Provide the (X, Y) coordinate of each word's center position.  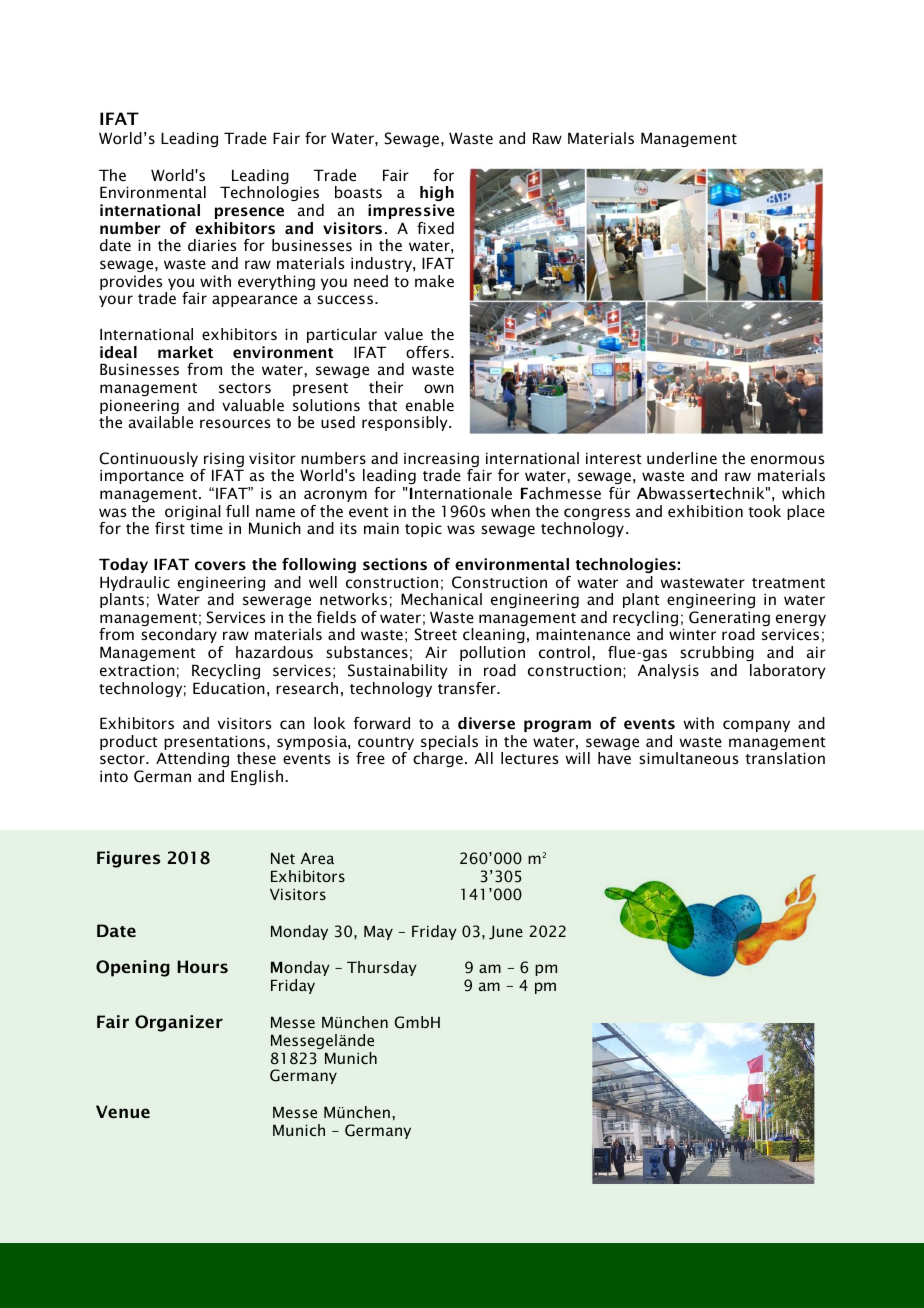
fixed (435, 228)
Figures (128, 859)
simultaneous (689, 758)
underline (682, 458)
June (506, 932)
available (161, 422)
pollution (492, 653)
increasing (441, 461)
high (437, 195)
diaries (212, 245)
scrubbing (717, 653)
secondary (179, 635)
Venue (123, 1111)
